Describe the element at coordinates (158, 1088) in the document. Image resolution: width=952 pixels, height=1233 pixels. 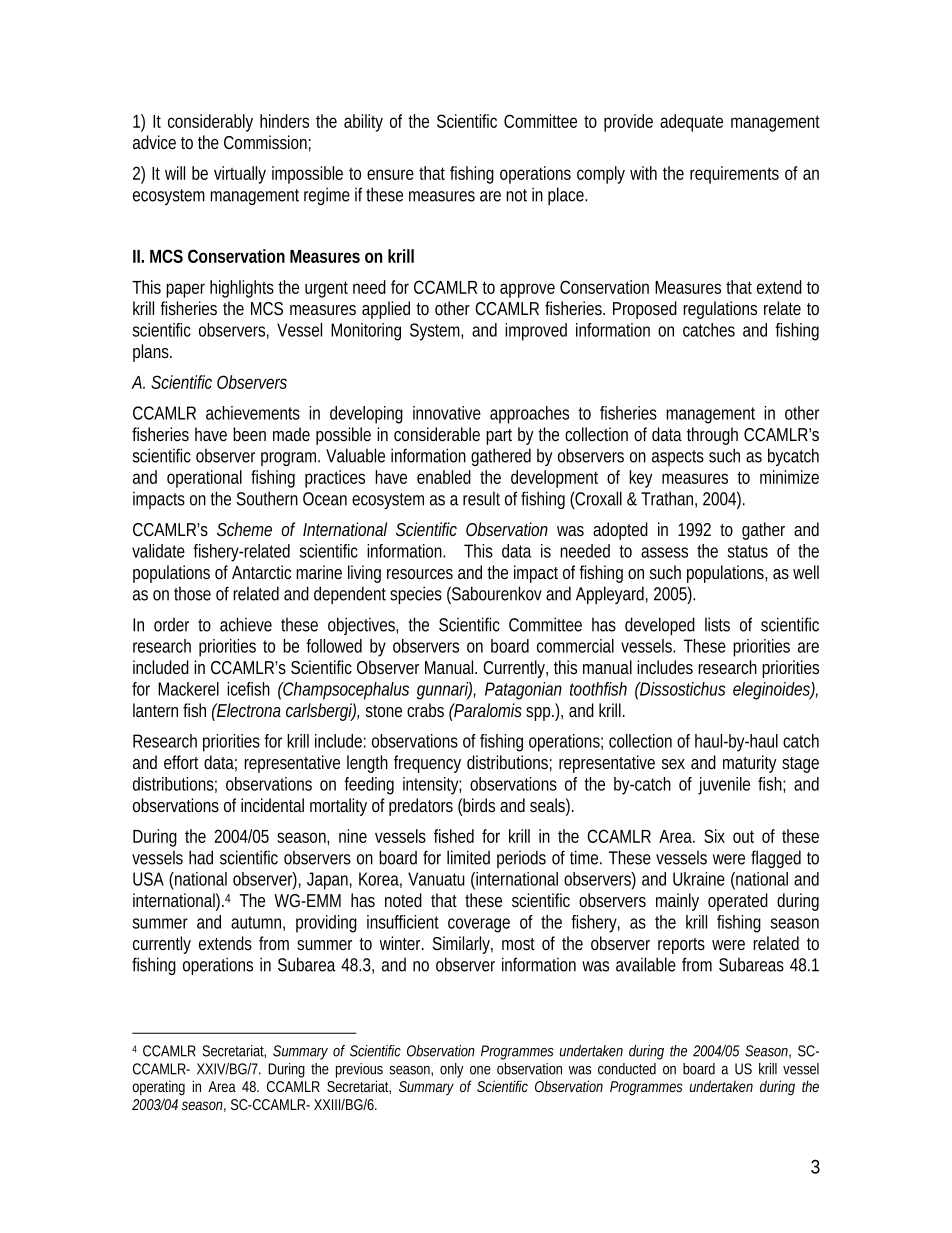
I see `operating` at that location.
